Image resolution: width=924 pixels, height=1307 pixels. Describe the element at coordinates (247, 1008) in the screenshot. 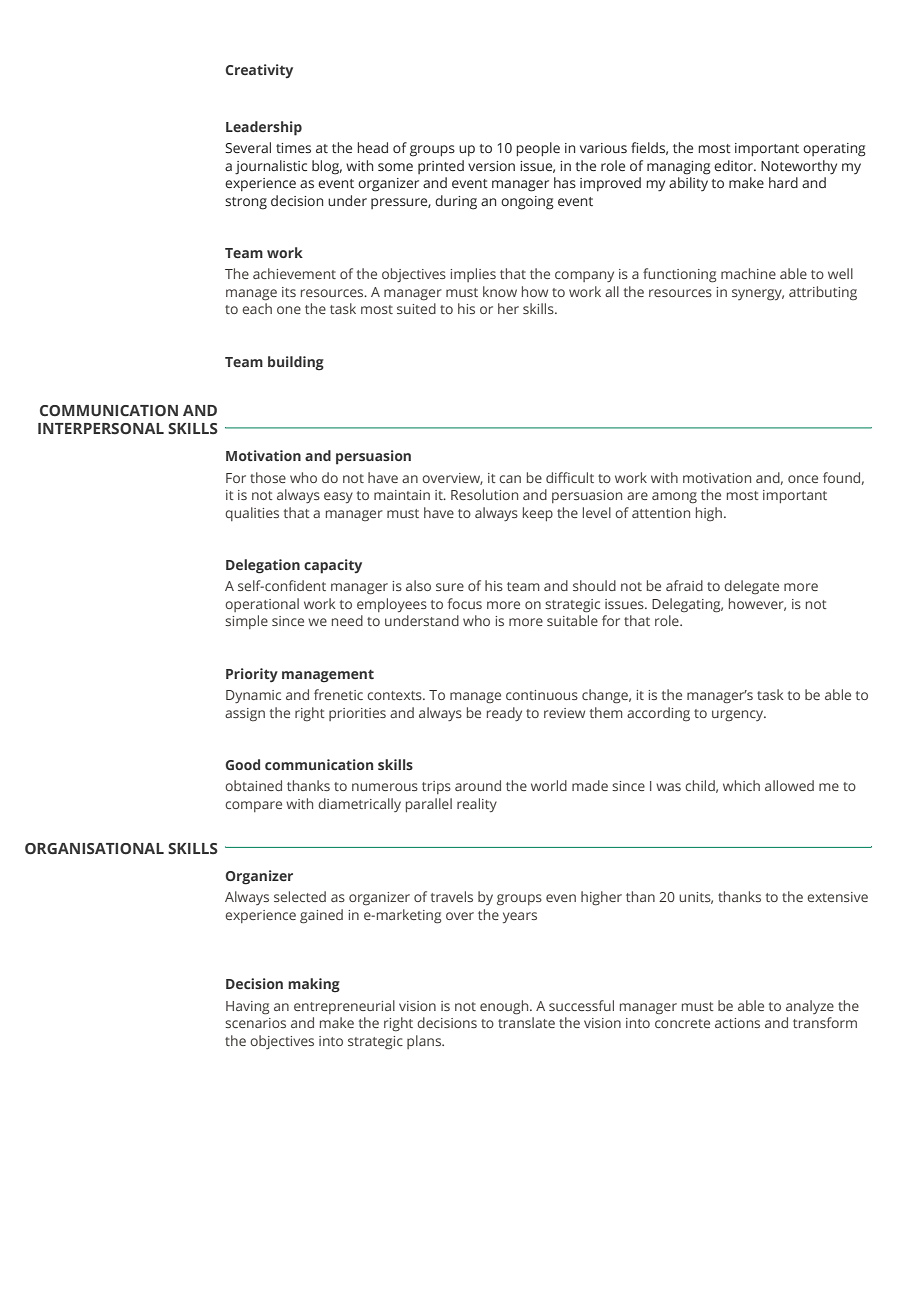

I see `Having` at that location.
